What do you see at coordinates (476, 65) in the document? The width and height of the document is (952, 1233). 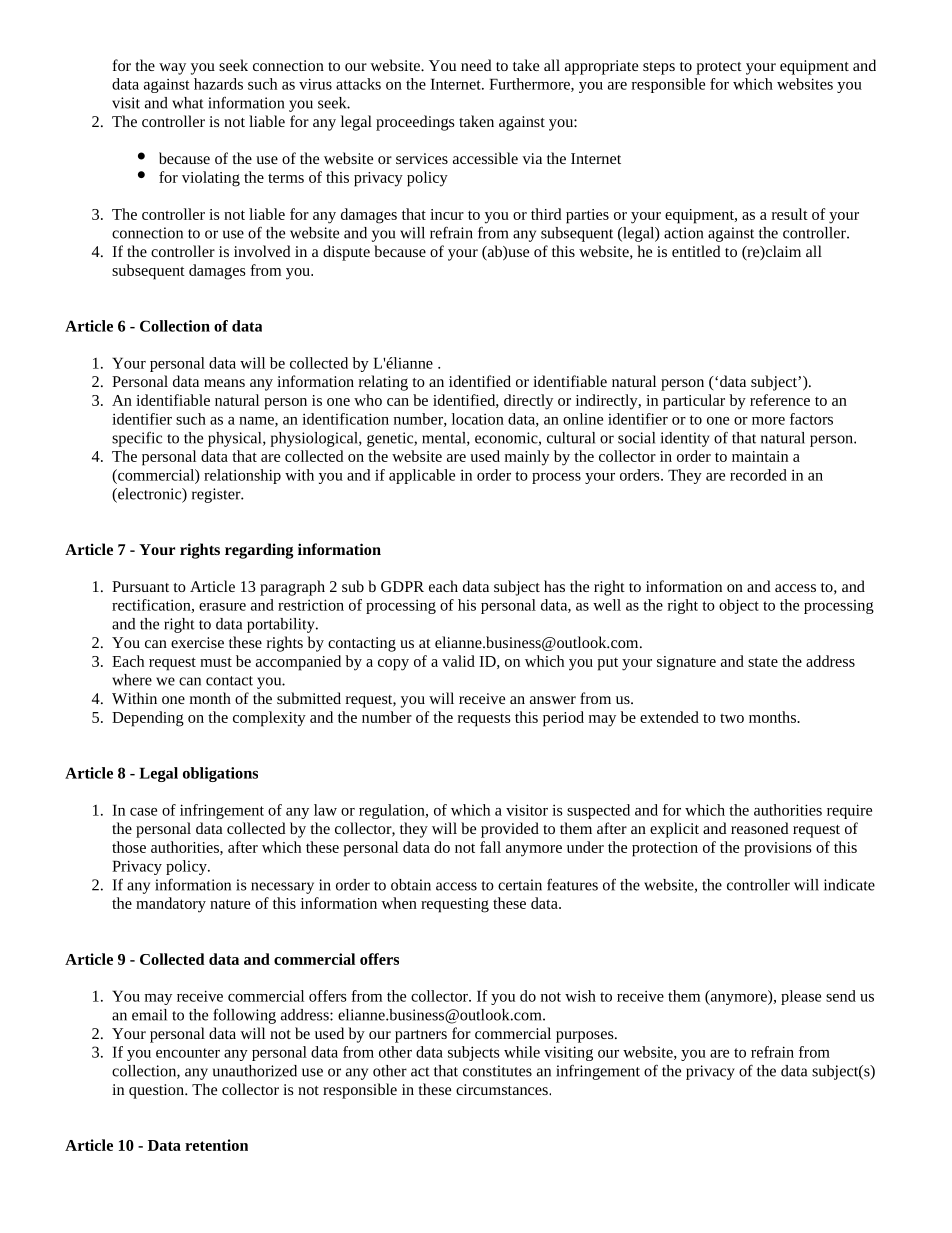 I see `need` at bounding box center [476, 65].
